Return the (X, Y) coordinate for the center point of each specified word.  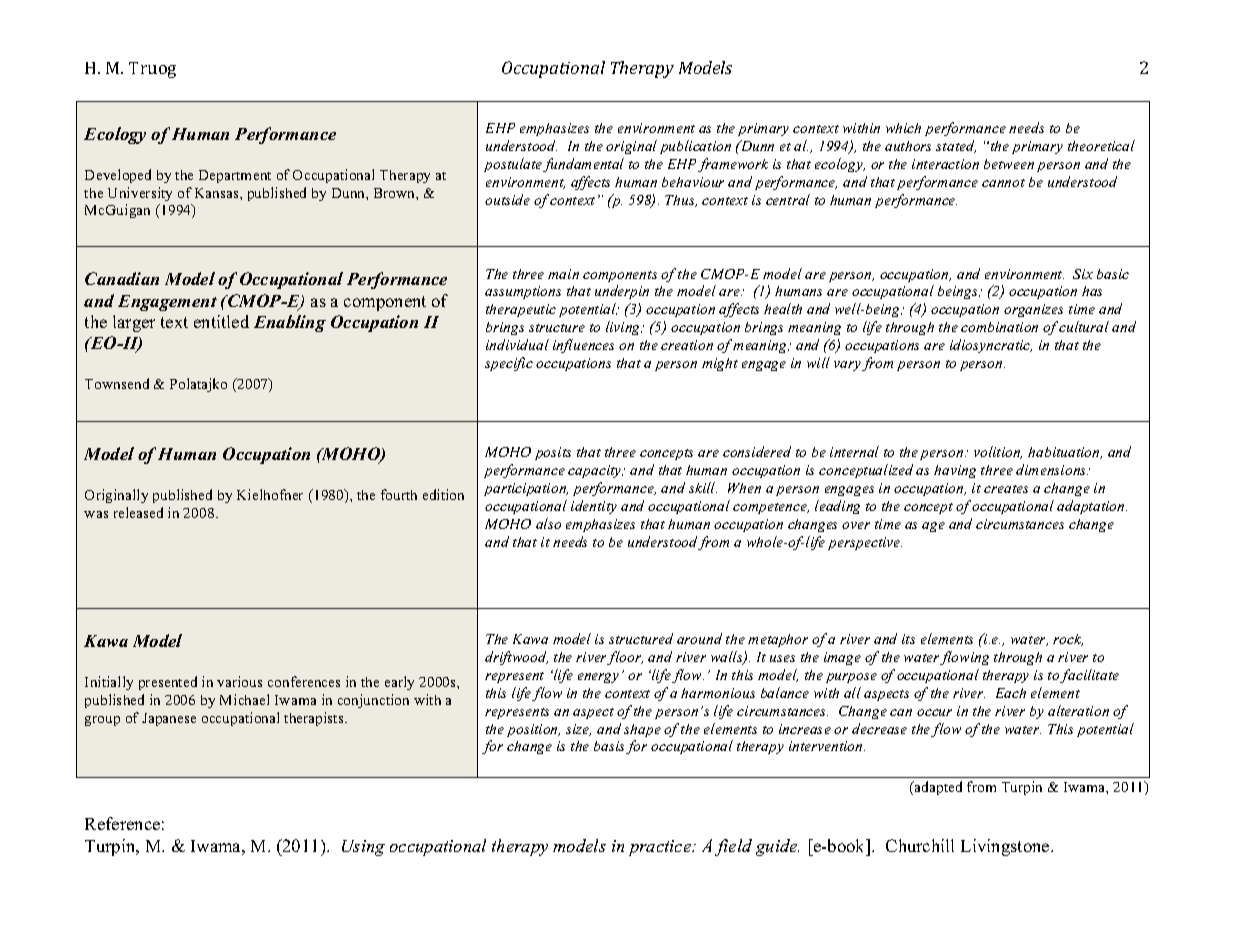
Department (235, 176)
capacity (595, 471)
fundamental (583, 165)
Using (363, 848)
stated (956, 146)
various (239, 681)
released (138, 512)
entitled (221, 321)
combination (999, 327)
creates (1006, 489)
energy (598, 678)
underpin (622, 292)
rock (1068, 640)
